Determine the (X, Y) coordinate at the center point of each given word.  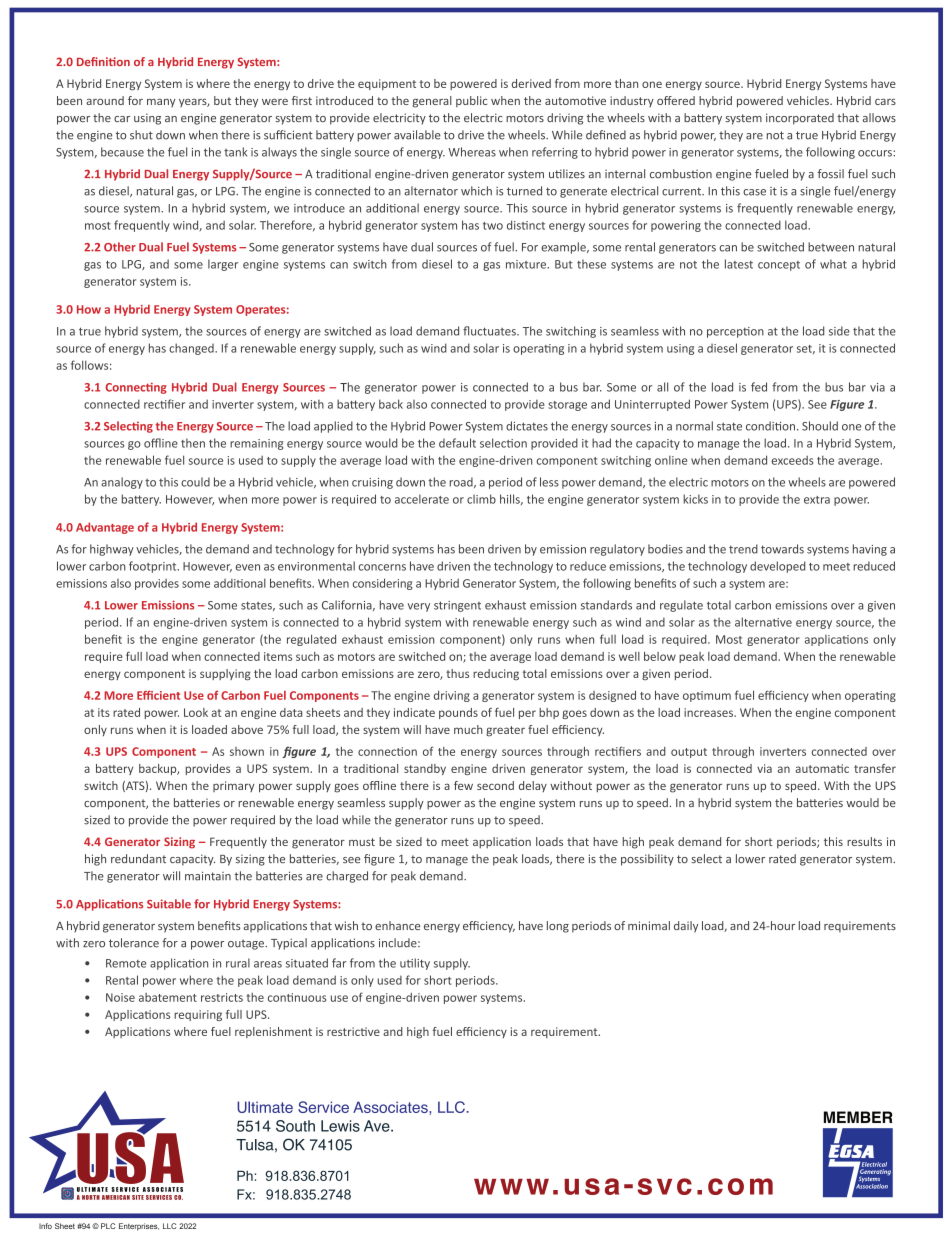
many (161, 103)
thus (457, 673)
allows (879, 117)
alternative (763, 622)
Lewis (340, 1126)
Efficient (158, 695)
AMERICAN (116, 1197)
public (471, 101)
